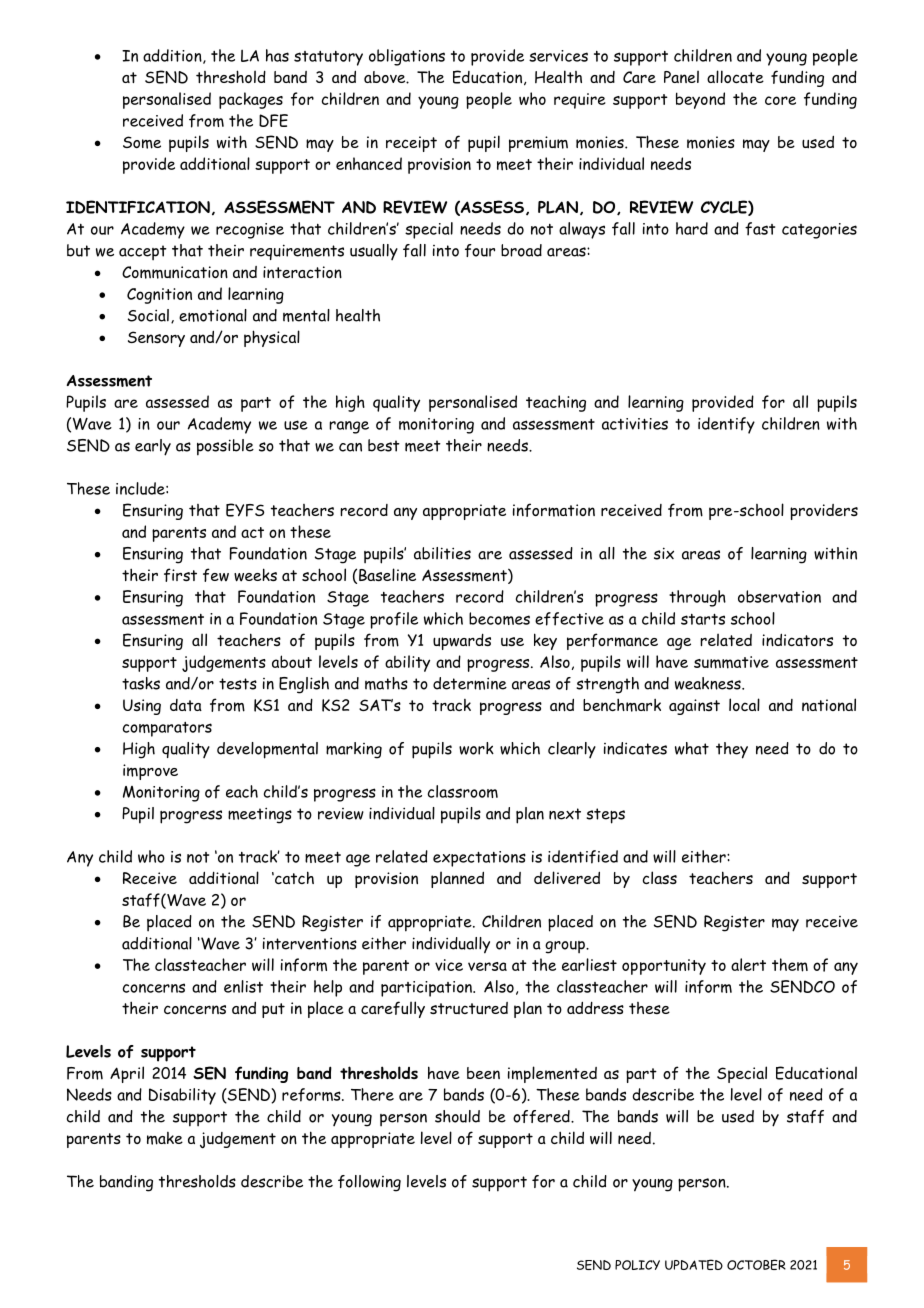 The height and width of the screenshot is (1308, 924). I want to click on tasks, so click(141, 683).
